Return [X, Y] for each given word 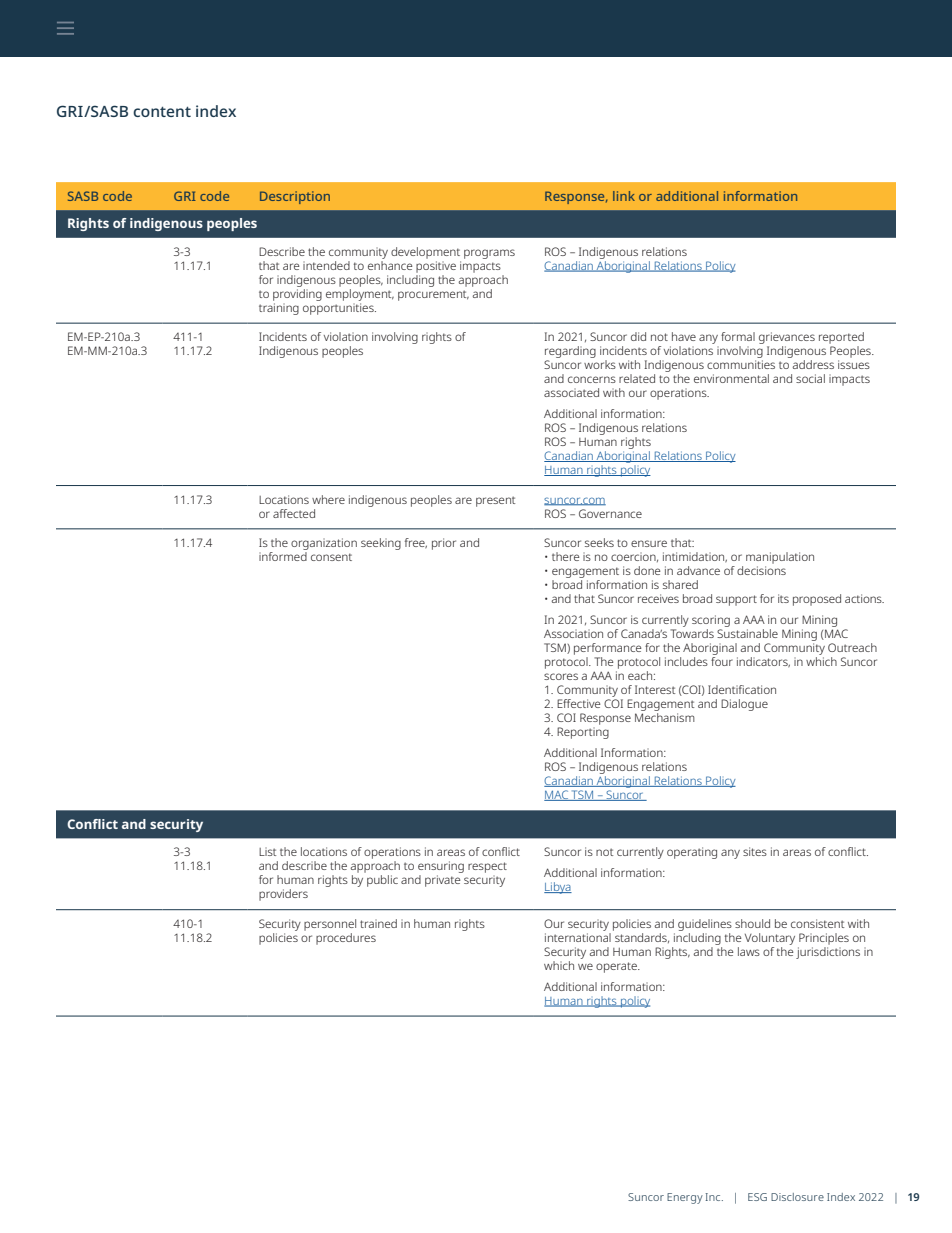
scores [561, 676]
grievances [787, 338]
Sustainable [747, 633]
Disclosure [797, 1197]
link [624, 196]
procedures [346, 939]
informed [283, 555]
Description [295, 197]
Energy [685, 1198]
